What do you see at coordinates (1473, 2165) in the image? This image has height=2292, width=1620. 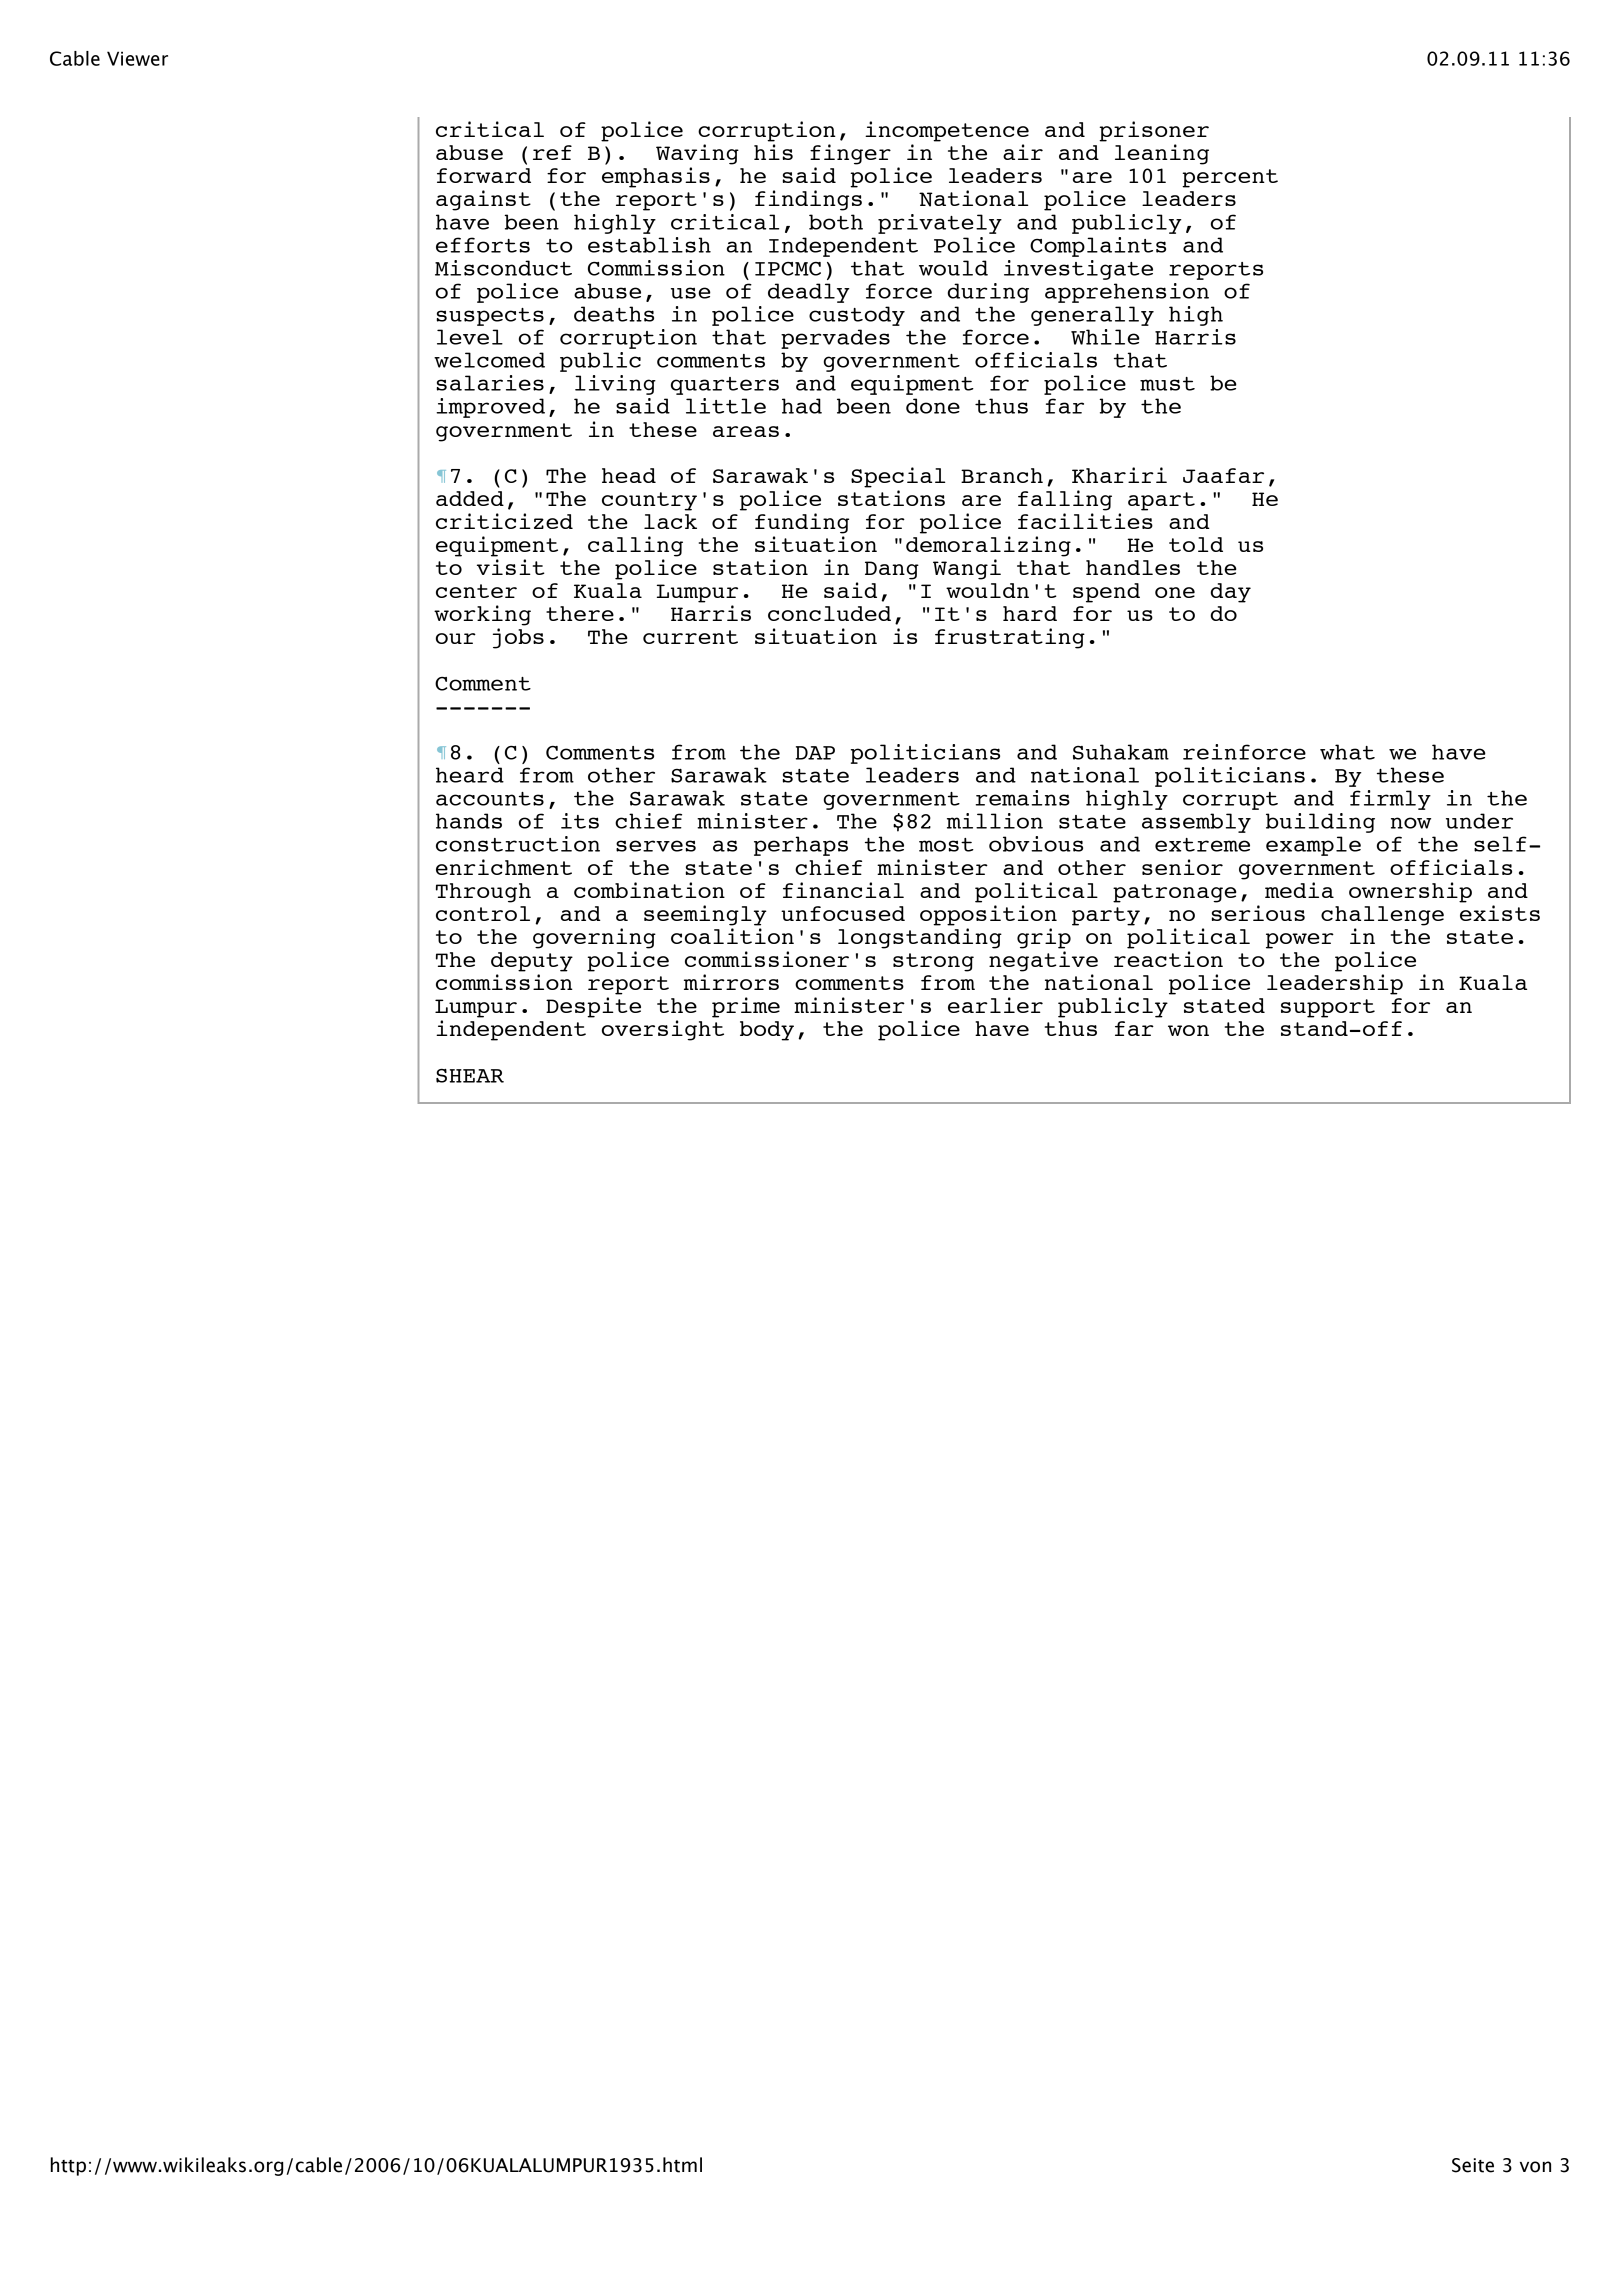 I see `Seite` at bounding box center [1473, 2165].
